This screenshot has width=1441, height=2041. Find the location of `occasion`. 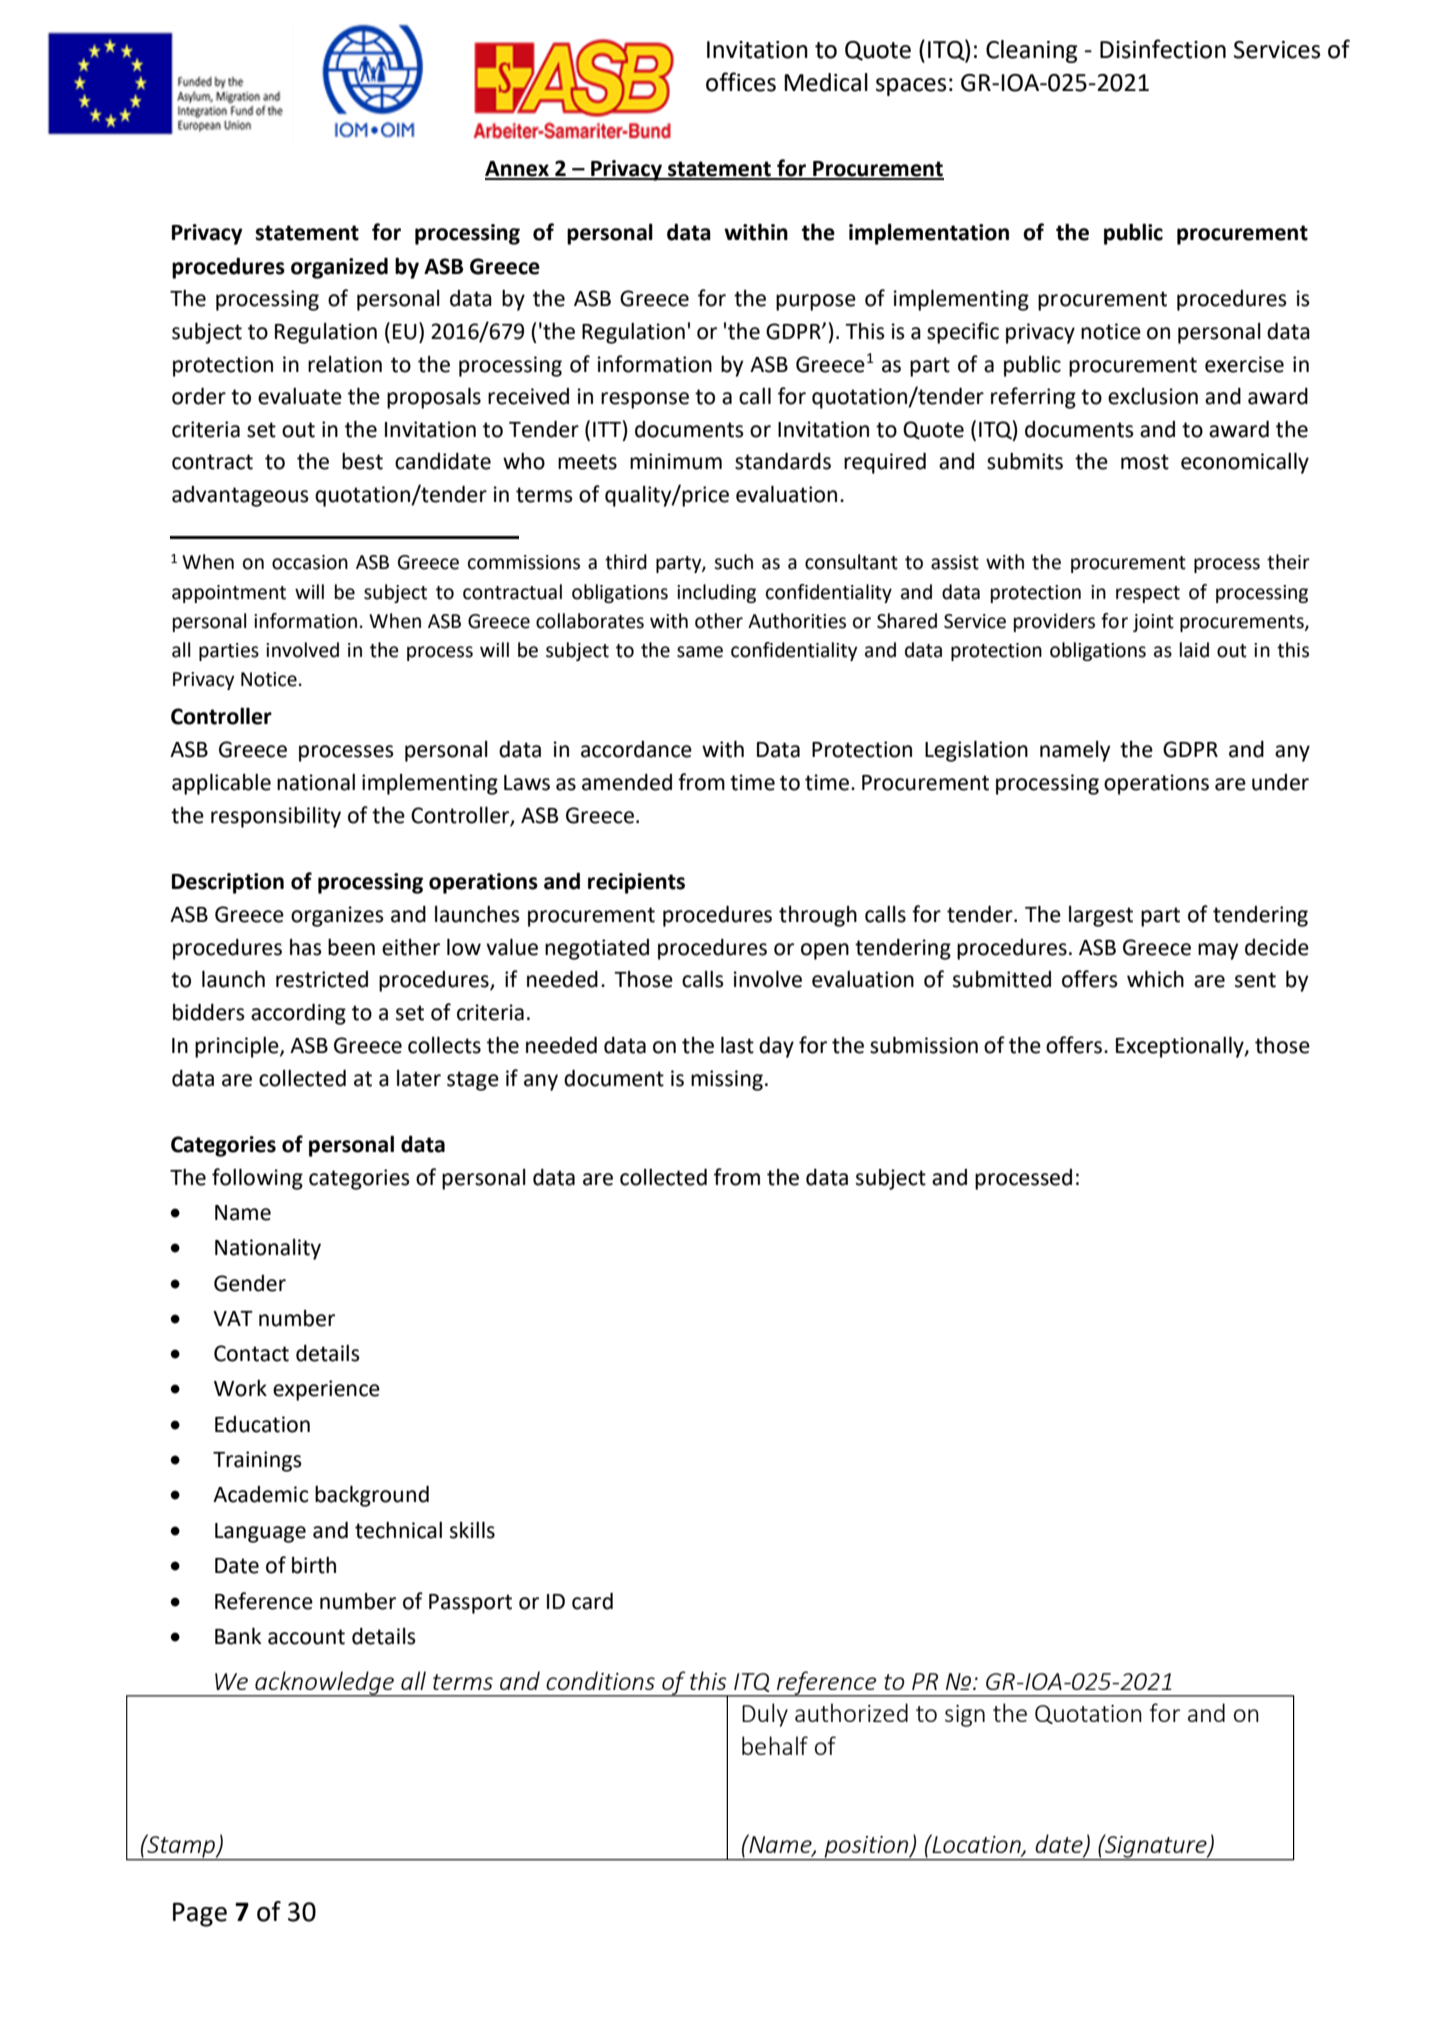

occasion is located at coordinates (310, 562).
